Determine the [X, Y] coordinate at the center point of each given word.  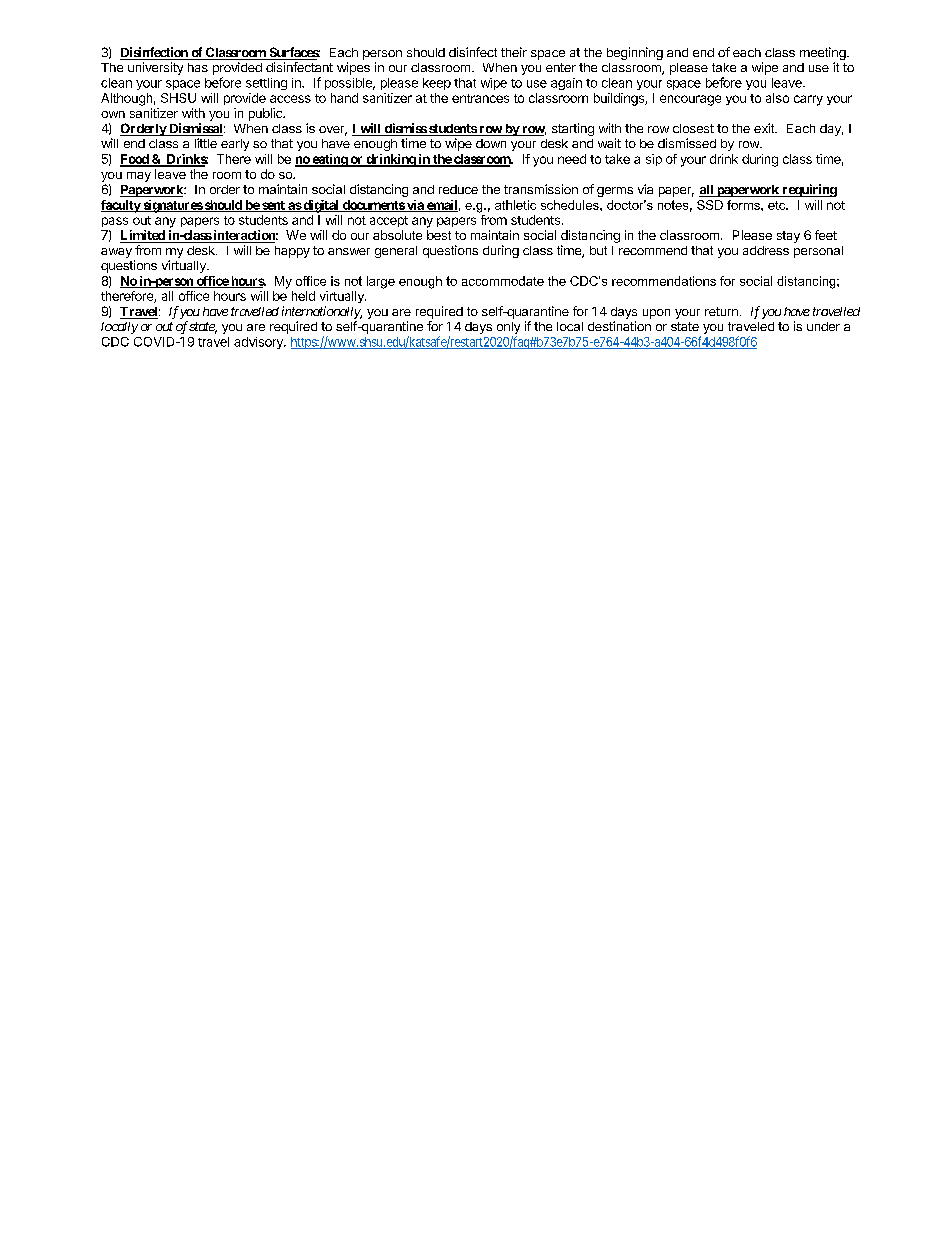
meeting [824, 55]
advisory [259, 343]
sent [273, 206]
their [514, 52]
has [198, 67]
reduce [458, 189]
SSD [710, 205]
